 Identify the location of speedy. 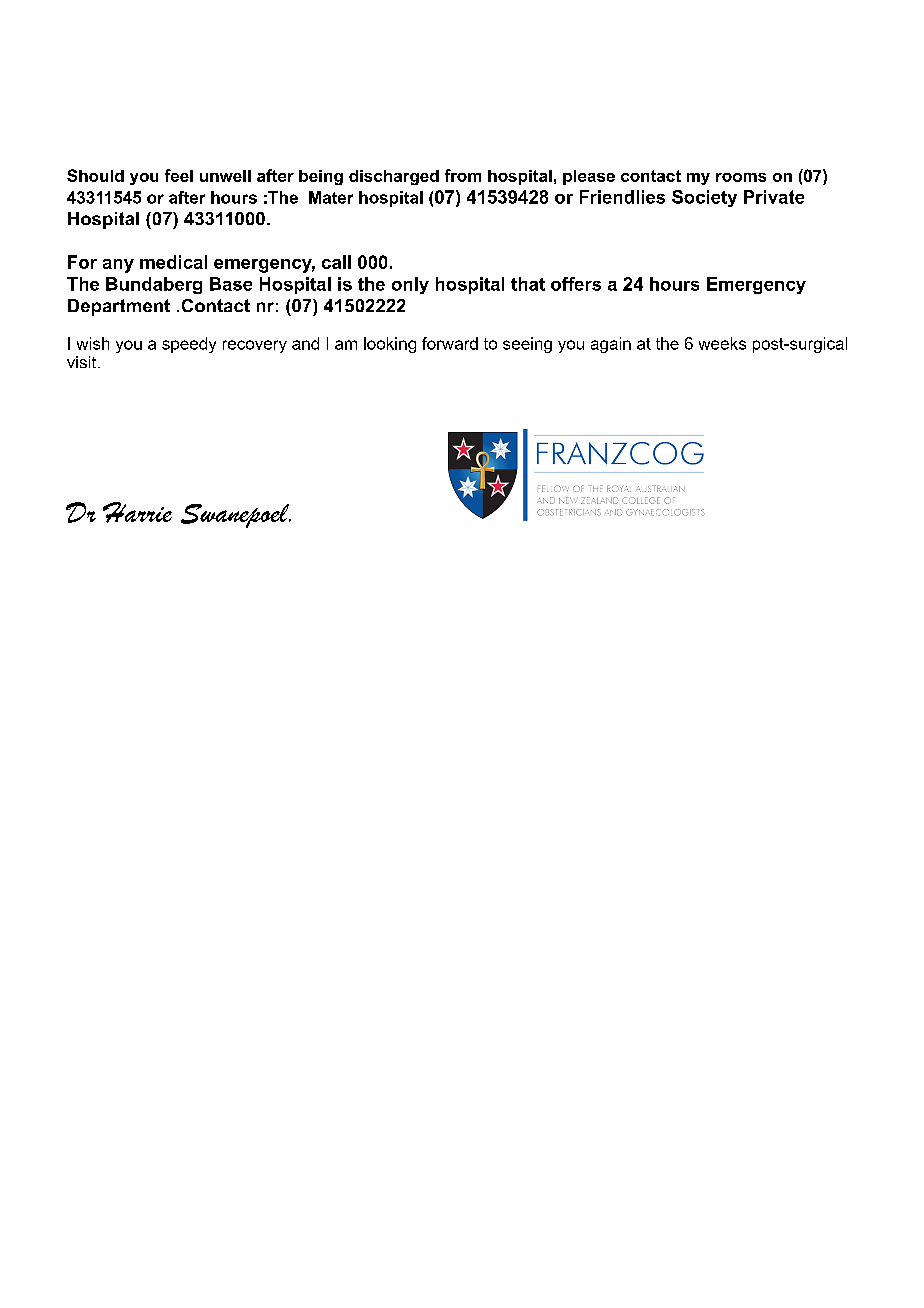
(189, 345).
